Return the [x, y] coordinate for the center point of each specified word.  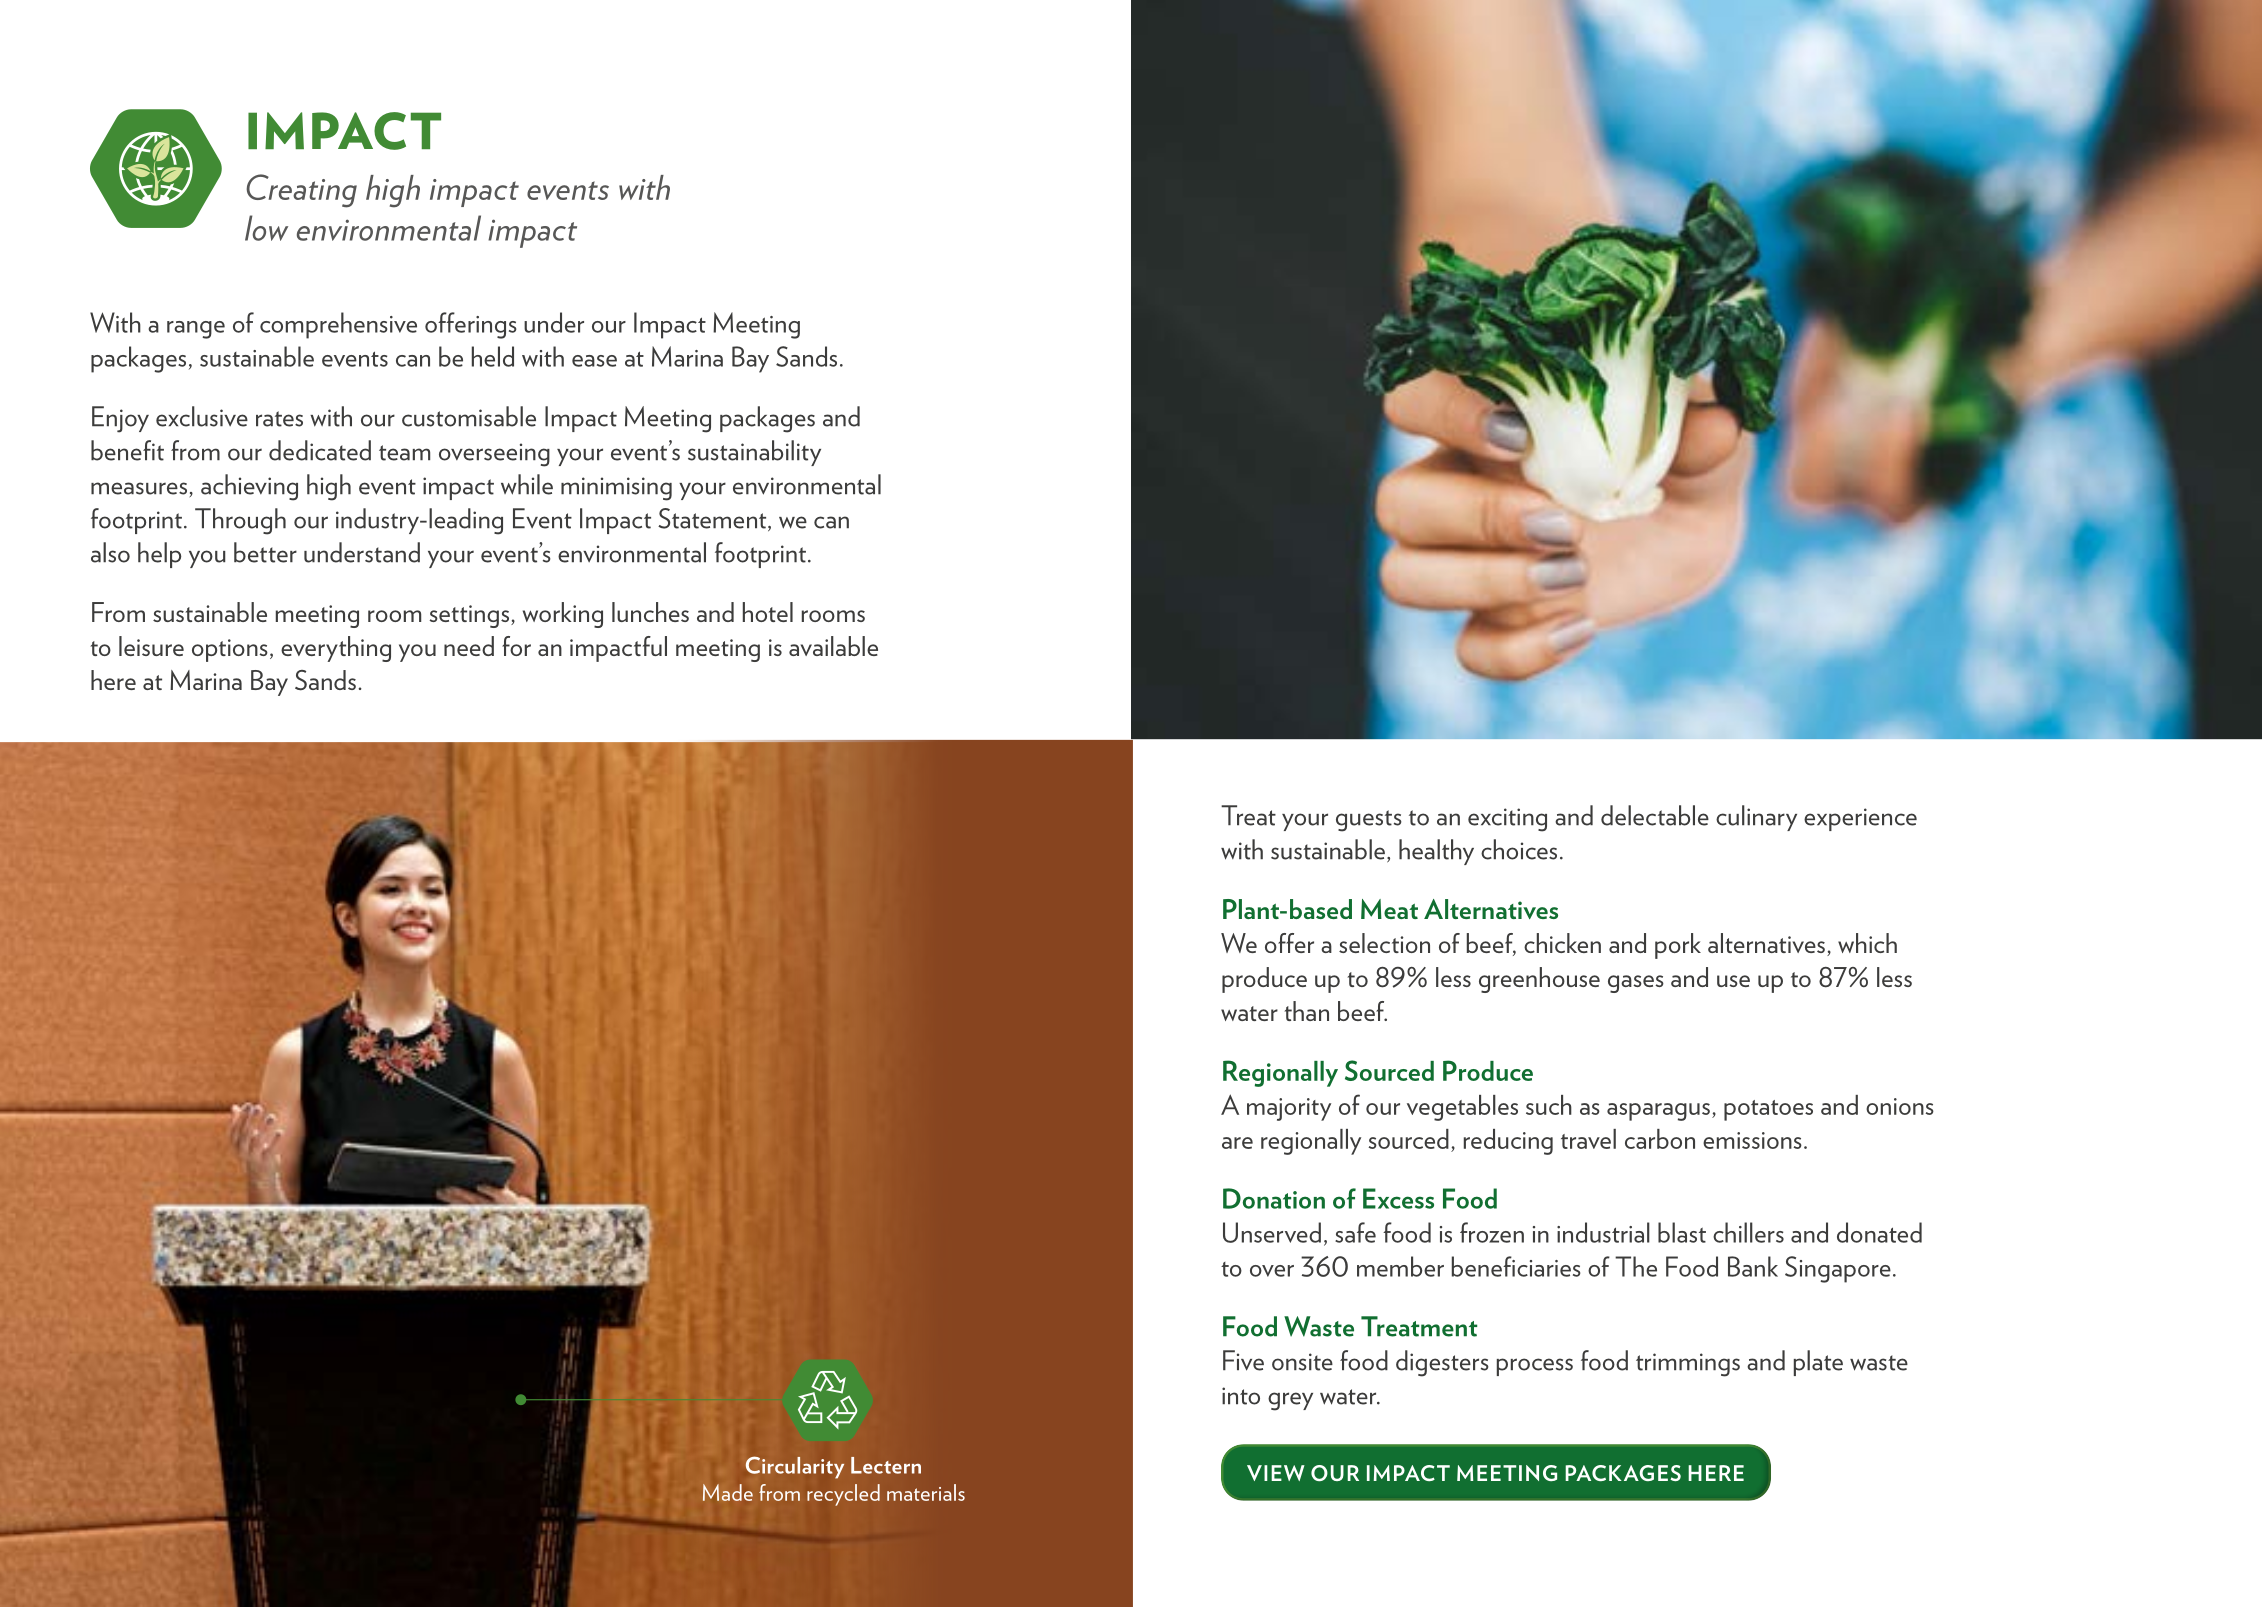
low [266, 228]
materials [926, 1492]
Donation [1274, 1198]
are [1237, 1143]
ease [594, 361]
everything [336, 649]
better [265, 552]
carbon [1660, 1139]
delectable [1655, 815]
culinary [1756, 818]
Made [728, 1492]
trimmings [1688, 1365]
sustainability [754, 453]
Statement [713, 519]
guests [1369, 821]
